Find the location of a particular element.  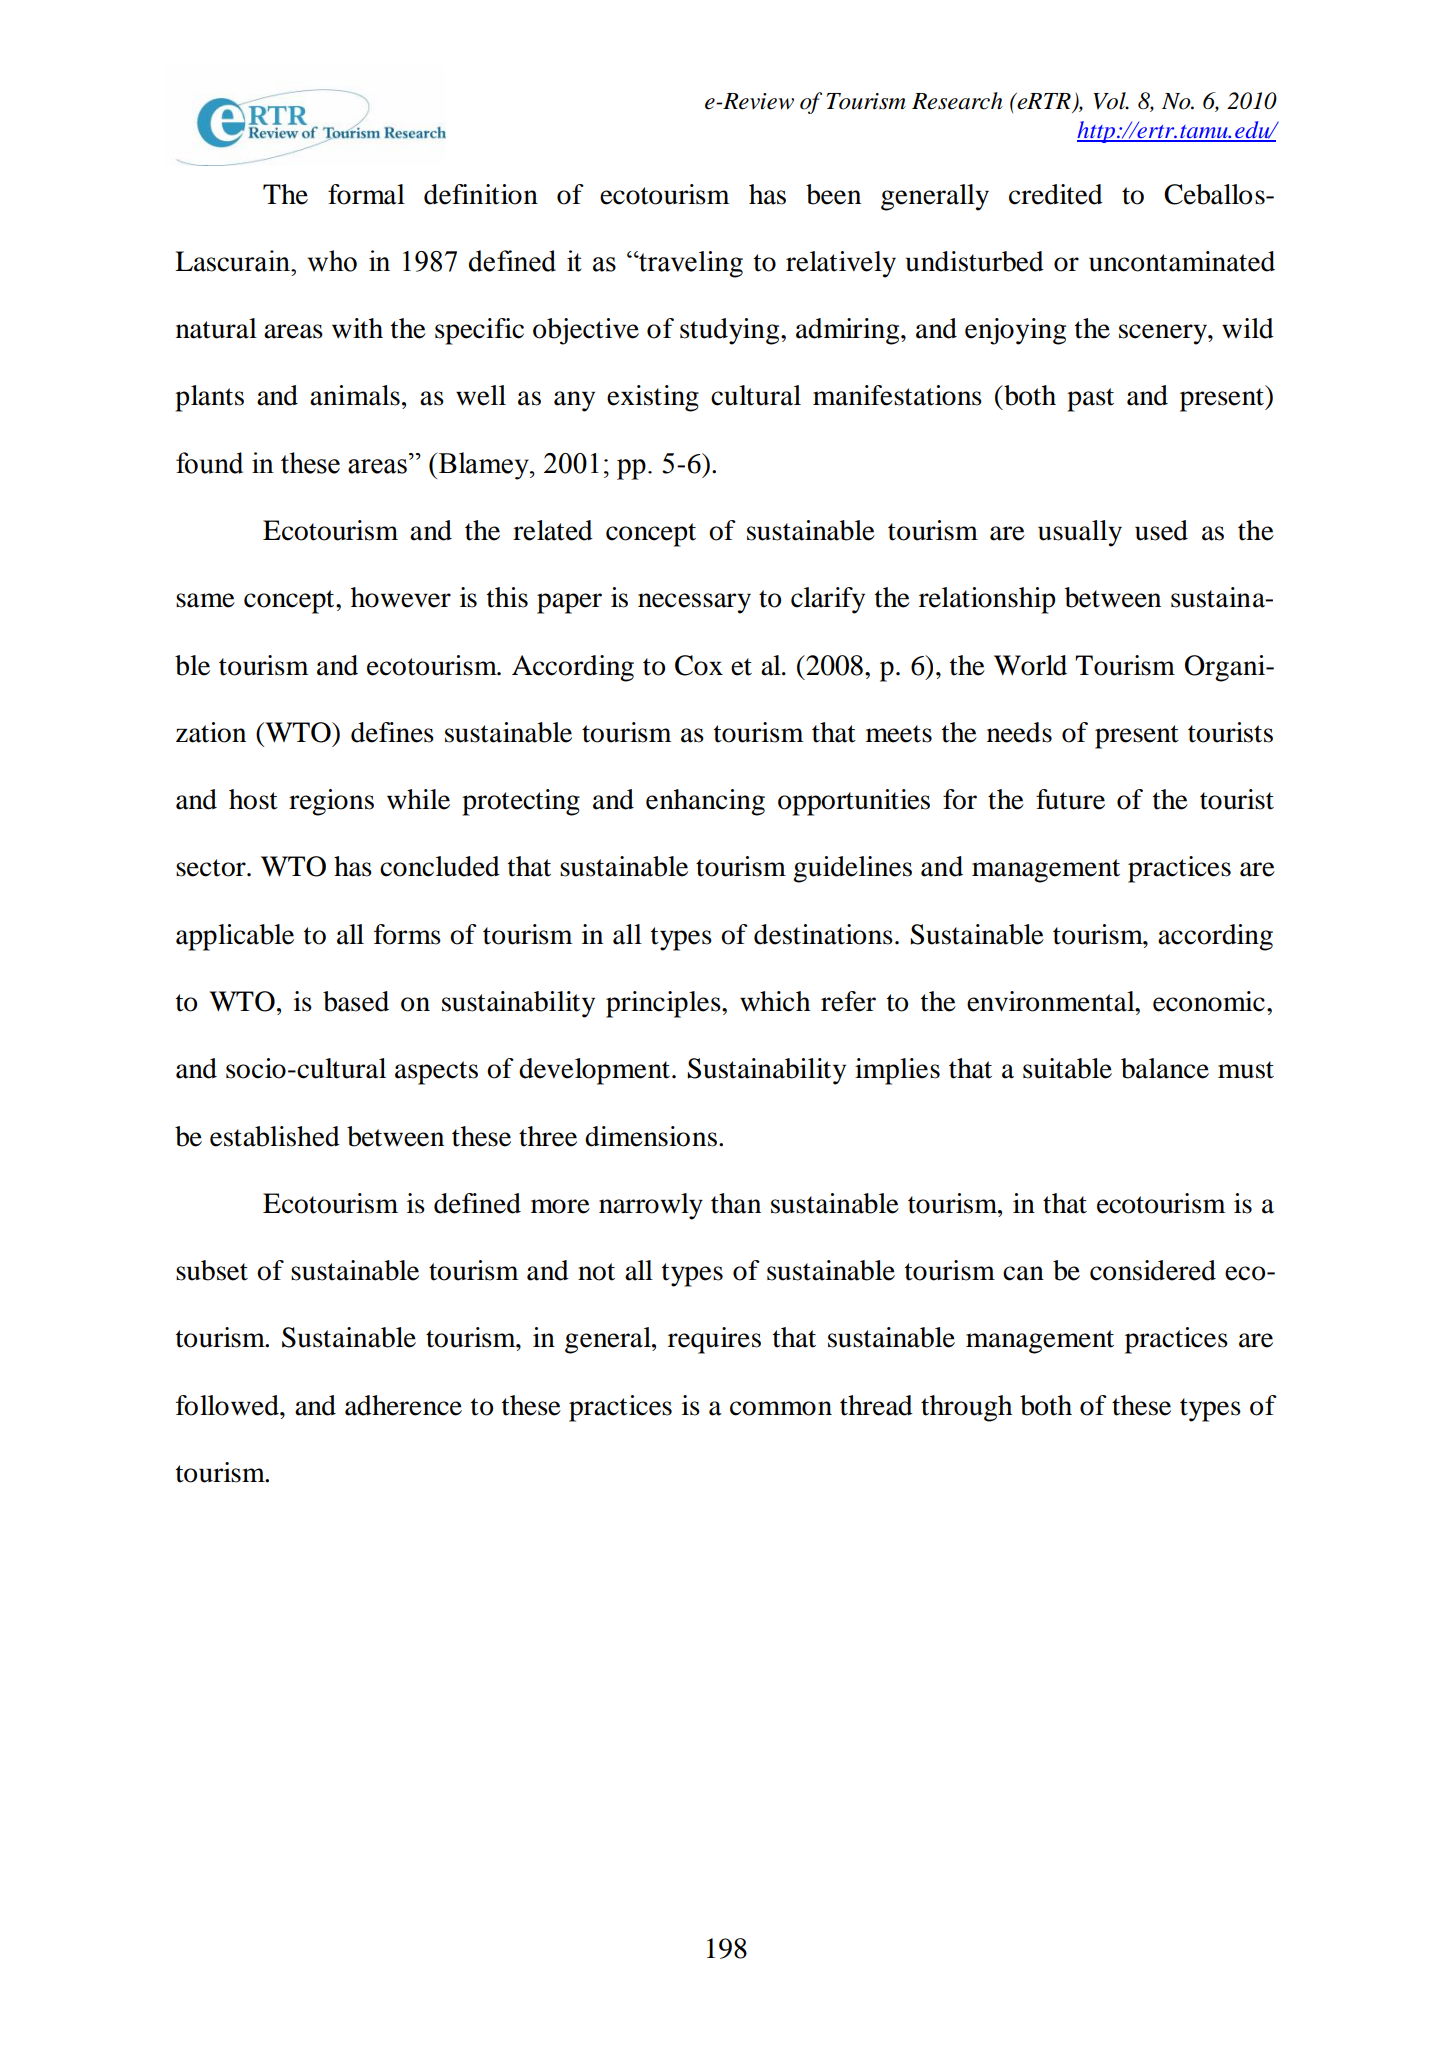

considered is located at coordinates (1153, 1270).
